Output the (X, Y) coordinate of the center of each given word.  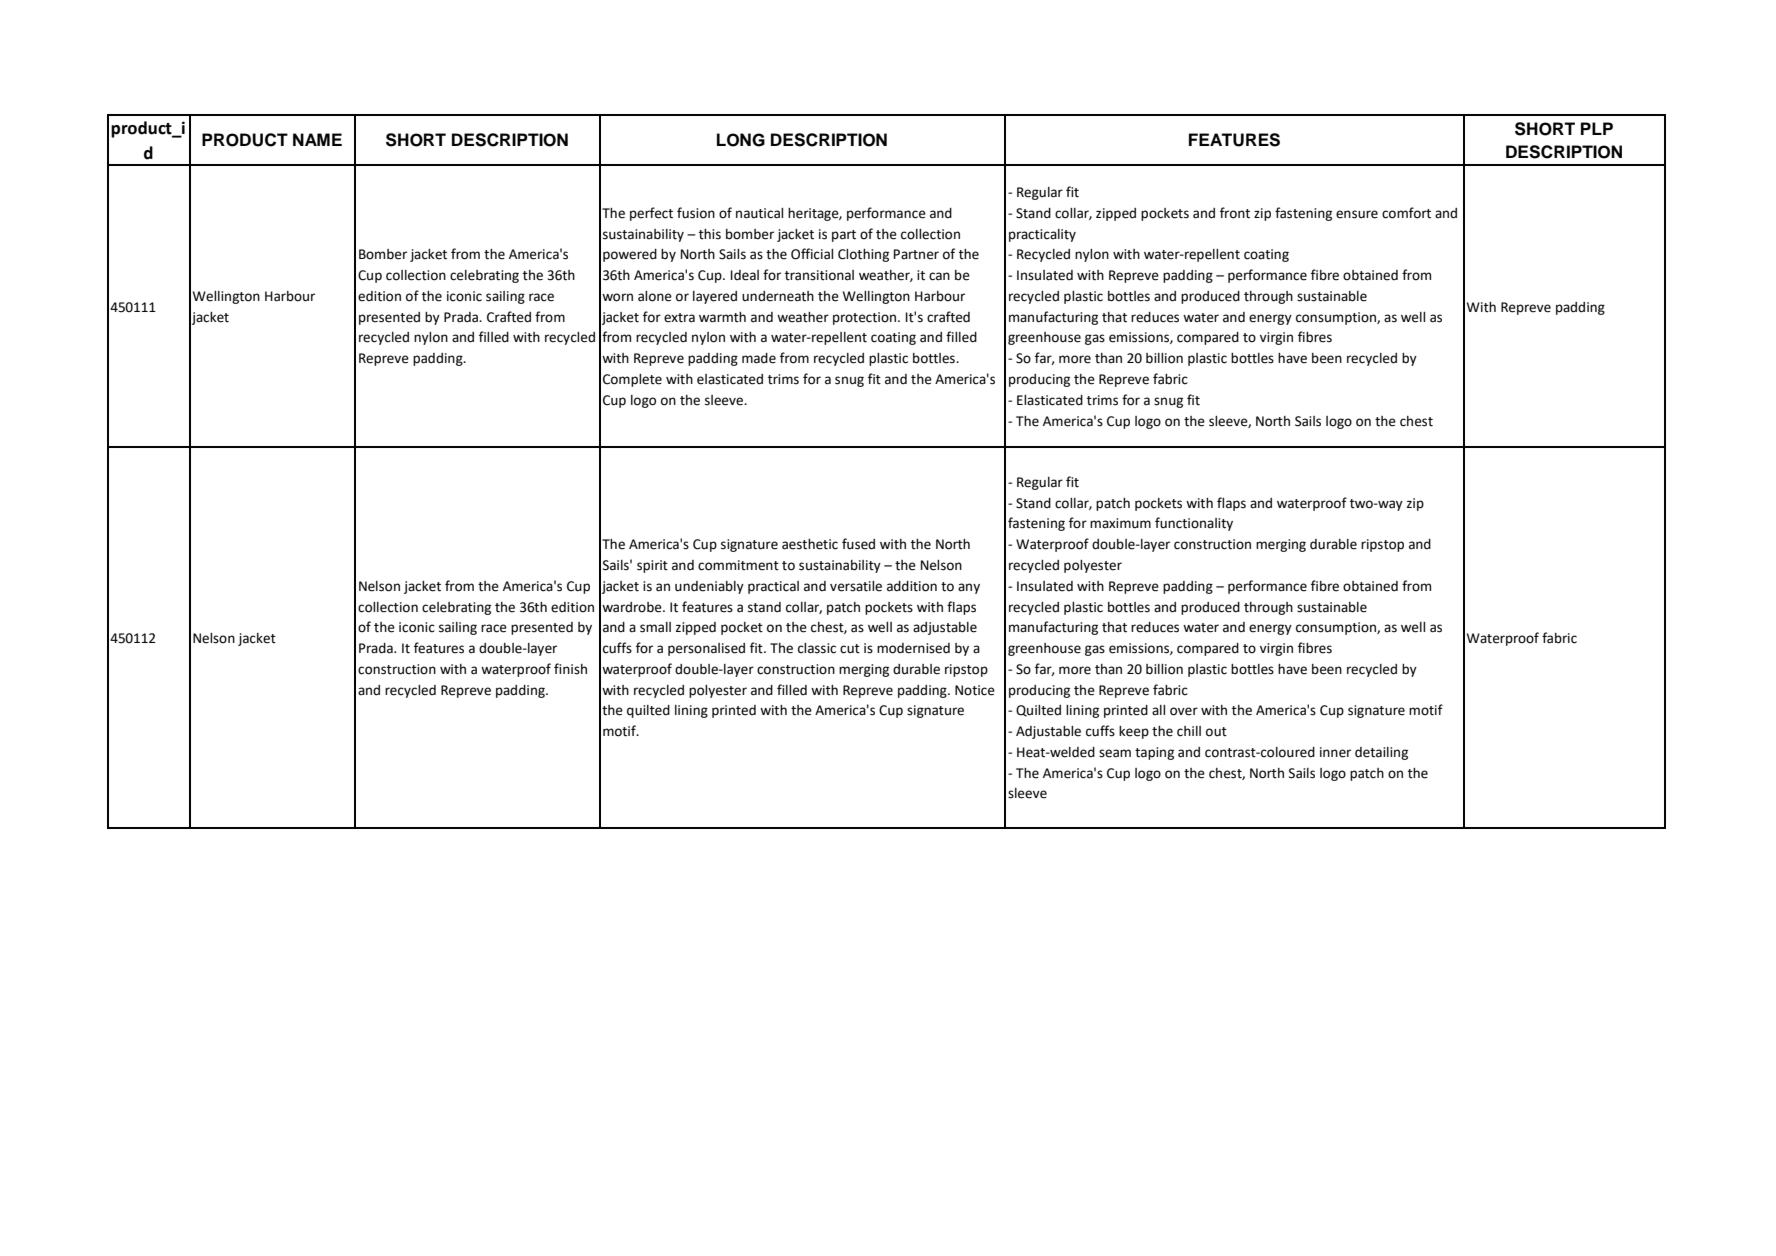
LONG (741, 140)
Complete (632, 380)
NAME (317, 139)
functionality (1194, 524)
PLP (1597, 128)
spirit (652, 566)
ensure (1357, 214)
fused (858, 544)
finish (570, 669)
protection (866, 318)
